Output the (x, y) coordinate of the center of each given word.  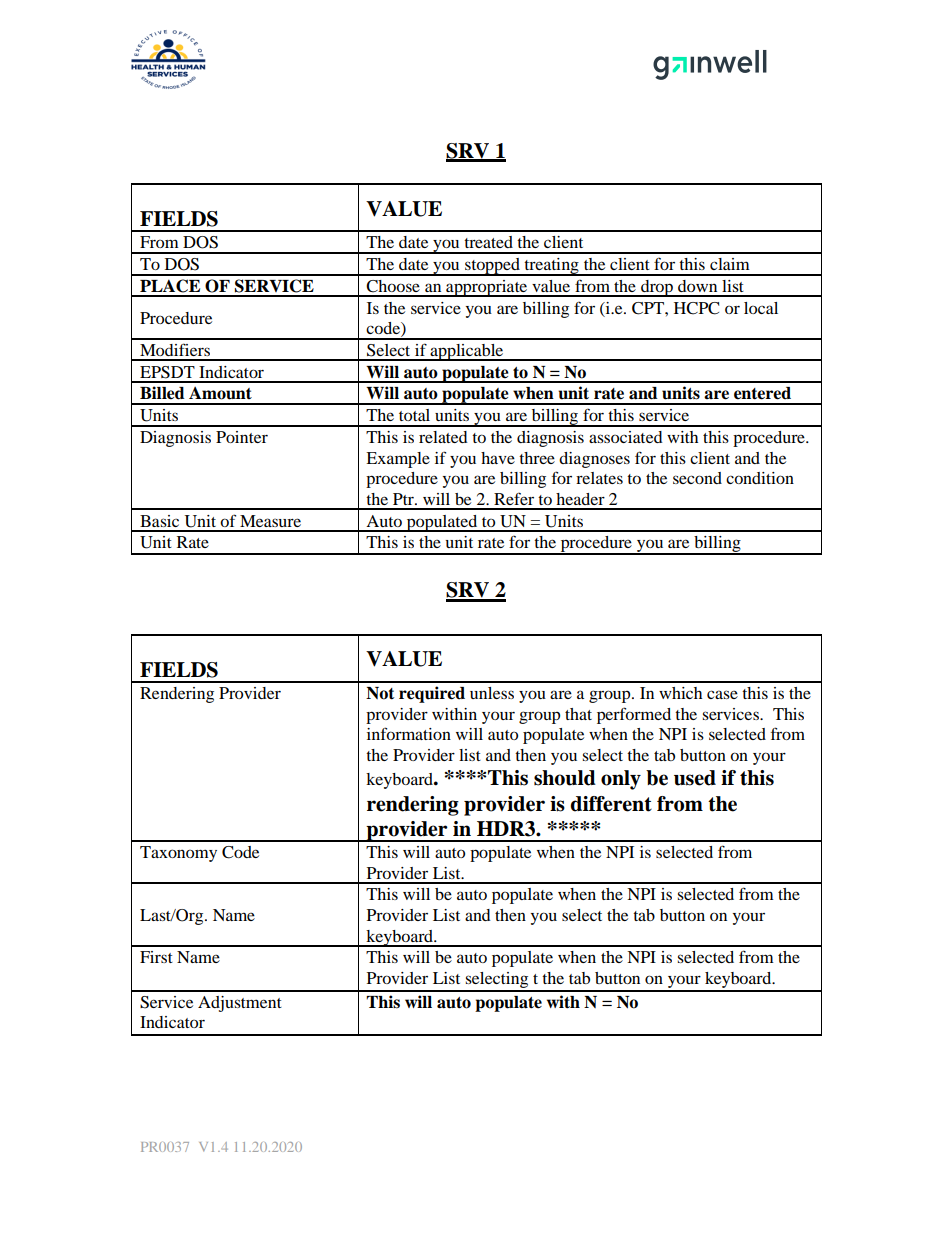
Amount (220, 393)
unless (492, 693)
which (680, 693)
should (565, 778)
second (697, 478)
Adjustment (240, 1004)
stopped (492, 267)
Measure (270, 521)
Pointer (242, 437)
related (443, 437)
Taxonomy (178, 854)
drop (657, 288)
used (695, 778)
